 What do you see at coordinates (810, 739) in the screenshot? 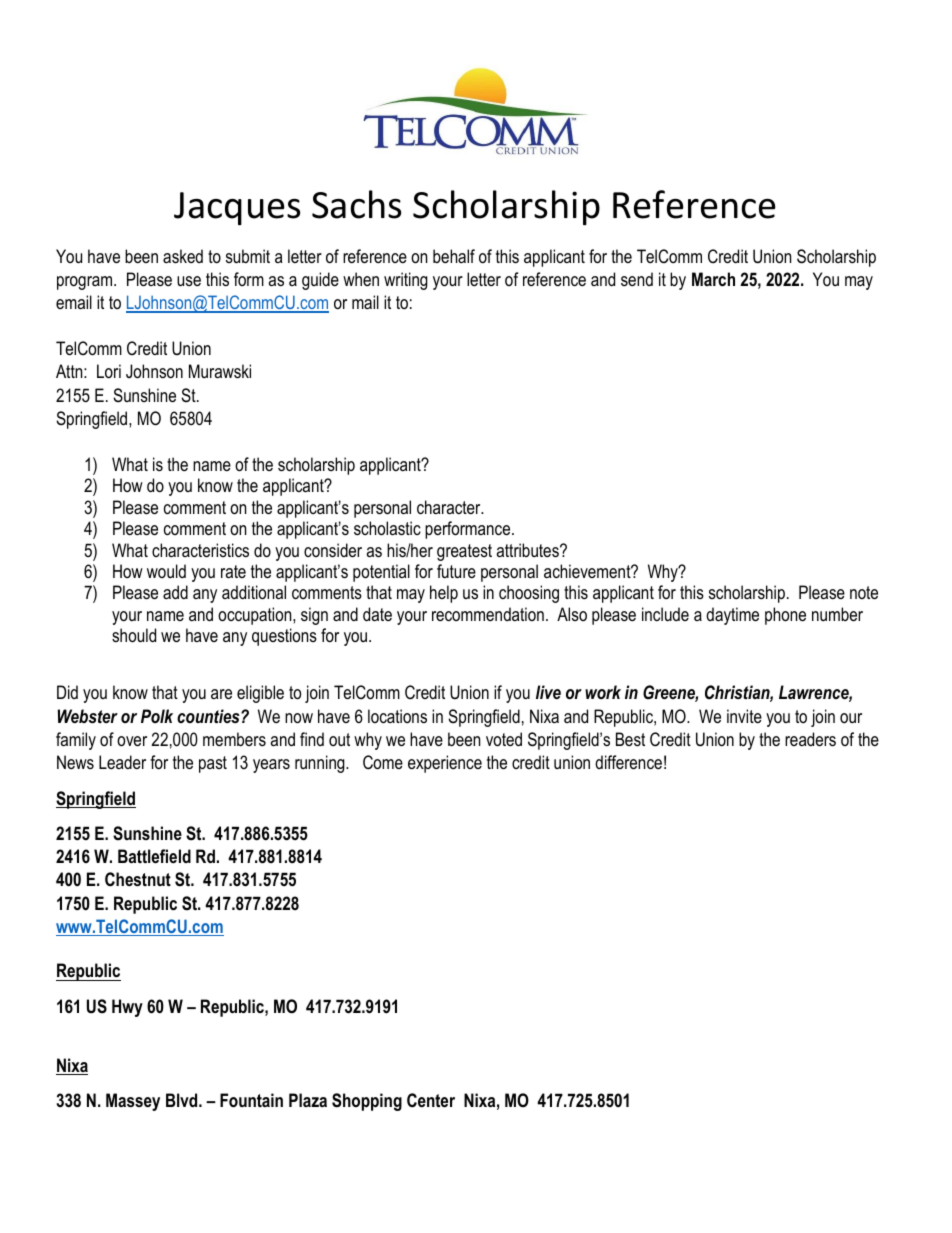
I see `readers` at bounding box center [810, 739].
